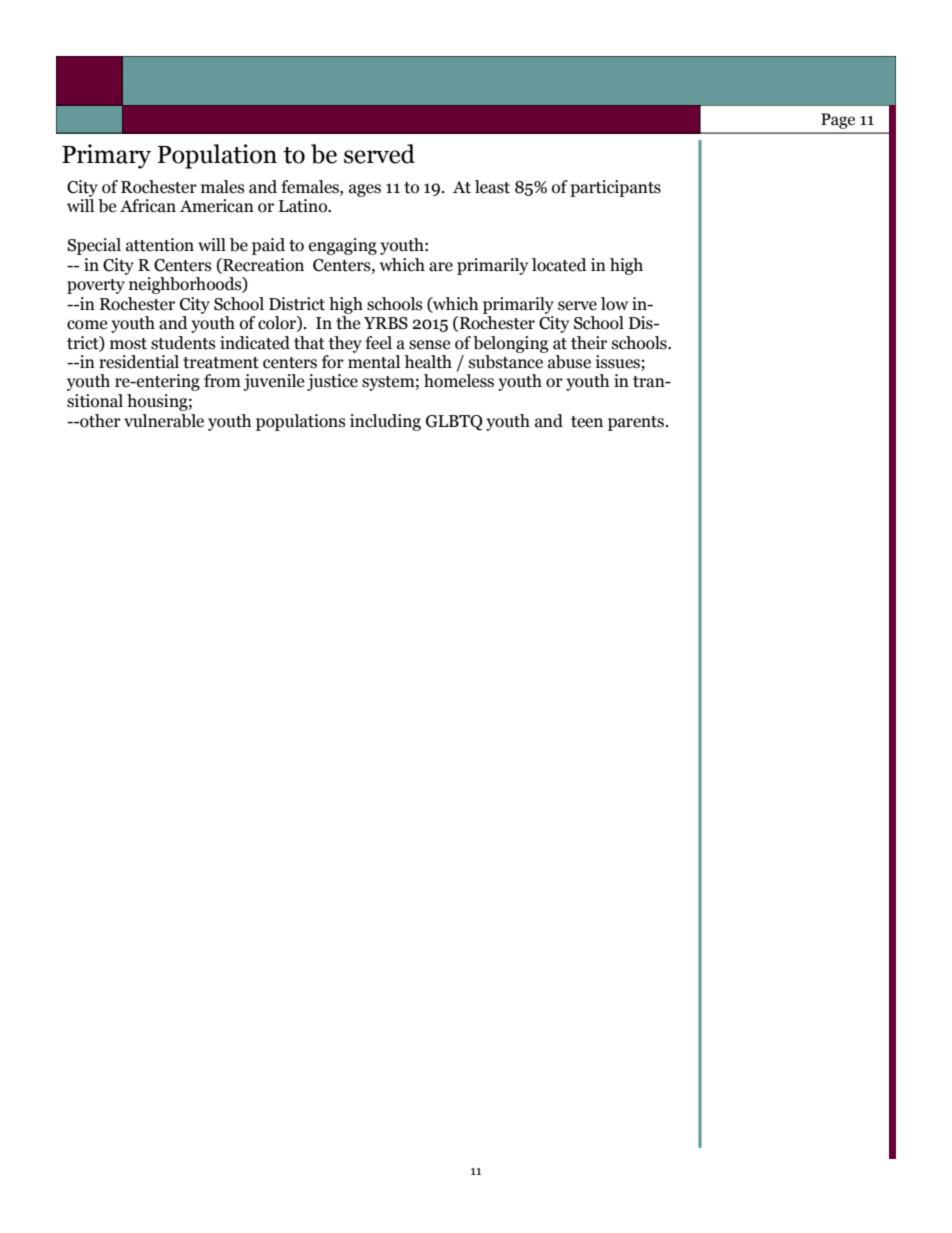  What do you see at coordinates (385, 422) in the image?
I see `including` at bounding box center [385, 422].
